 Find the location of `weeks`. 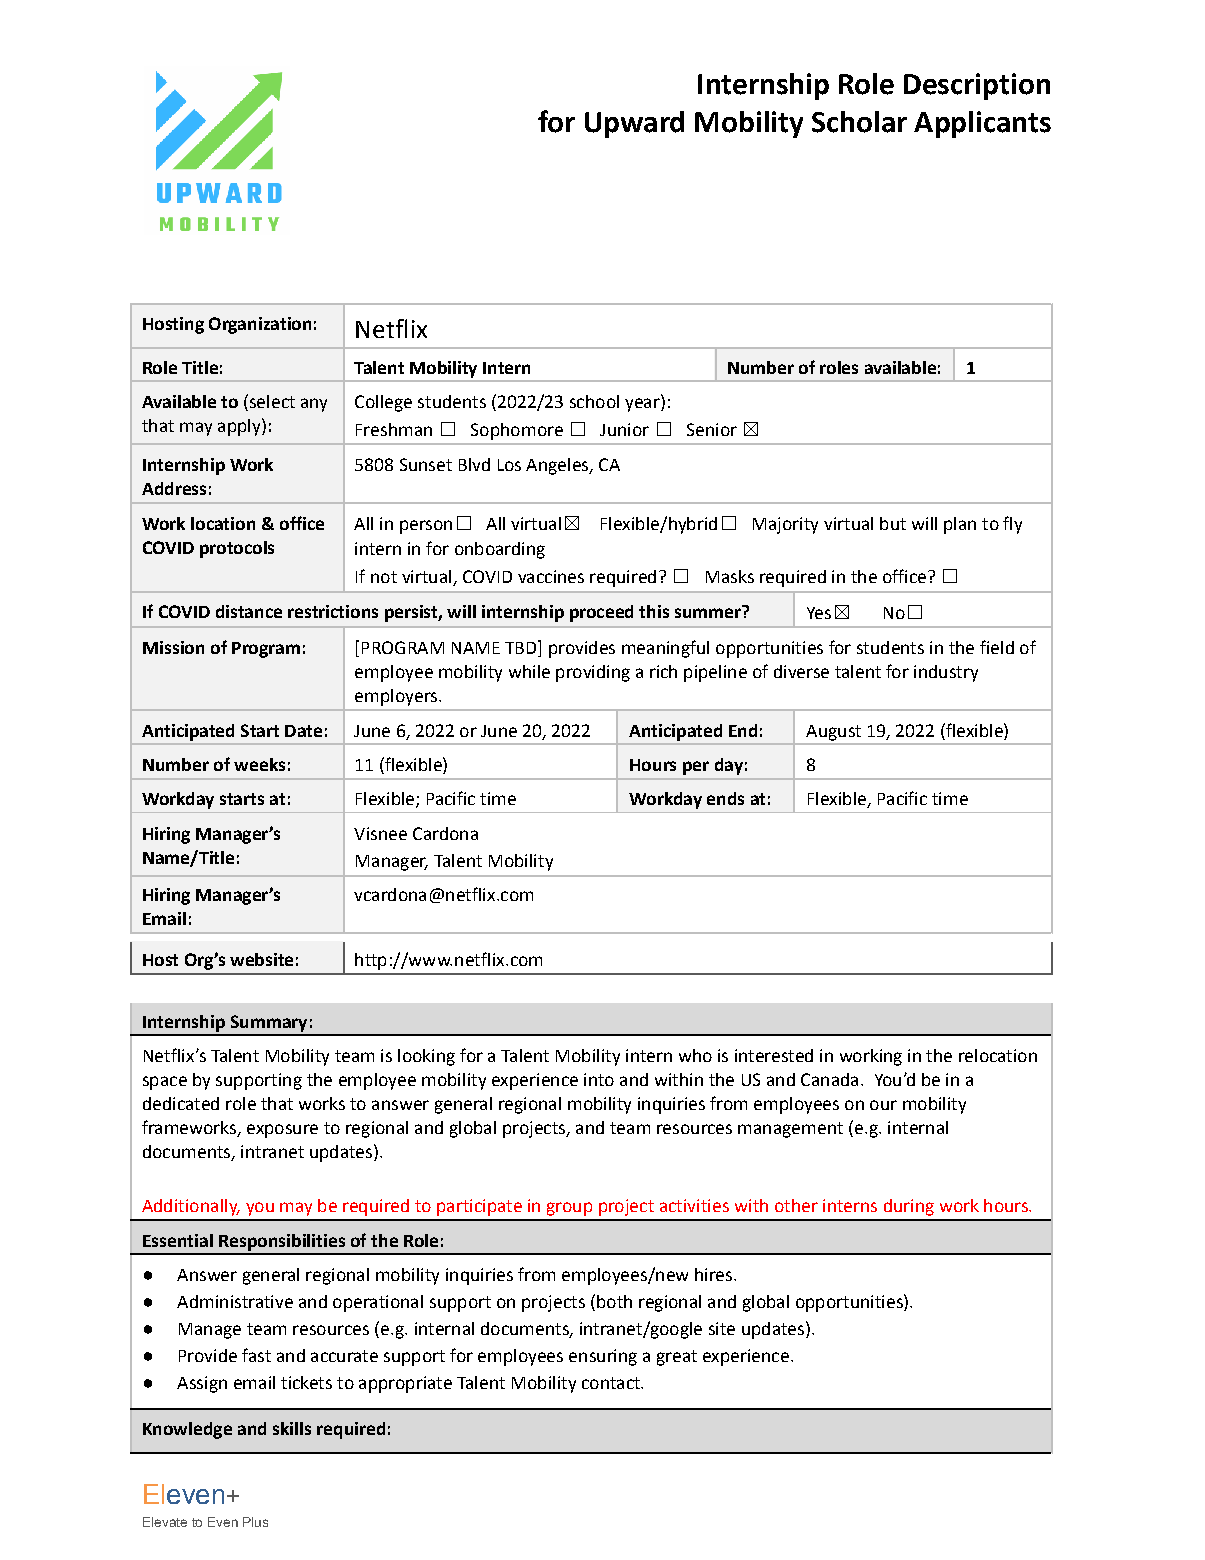

weeks is located at coordinates (259, 764).
